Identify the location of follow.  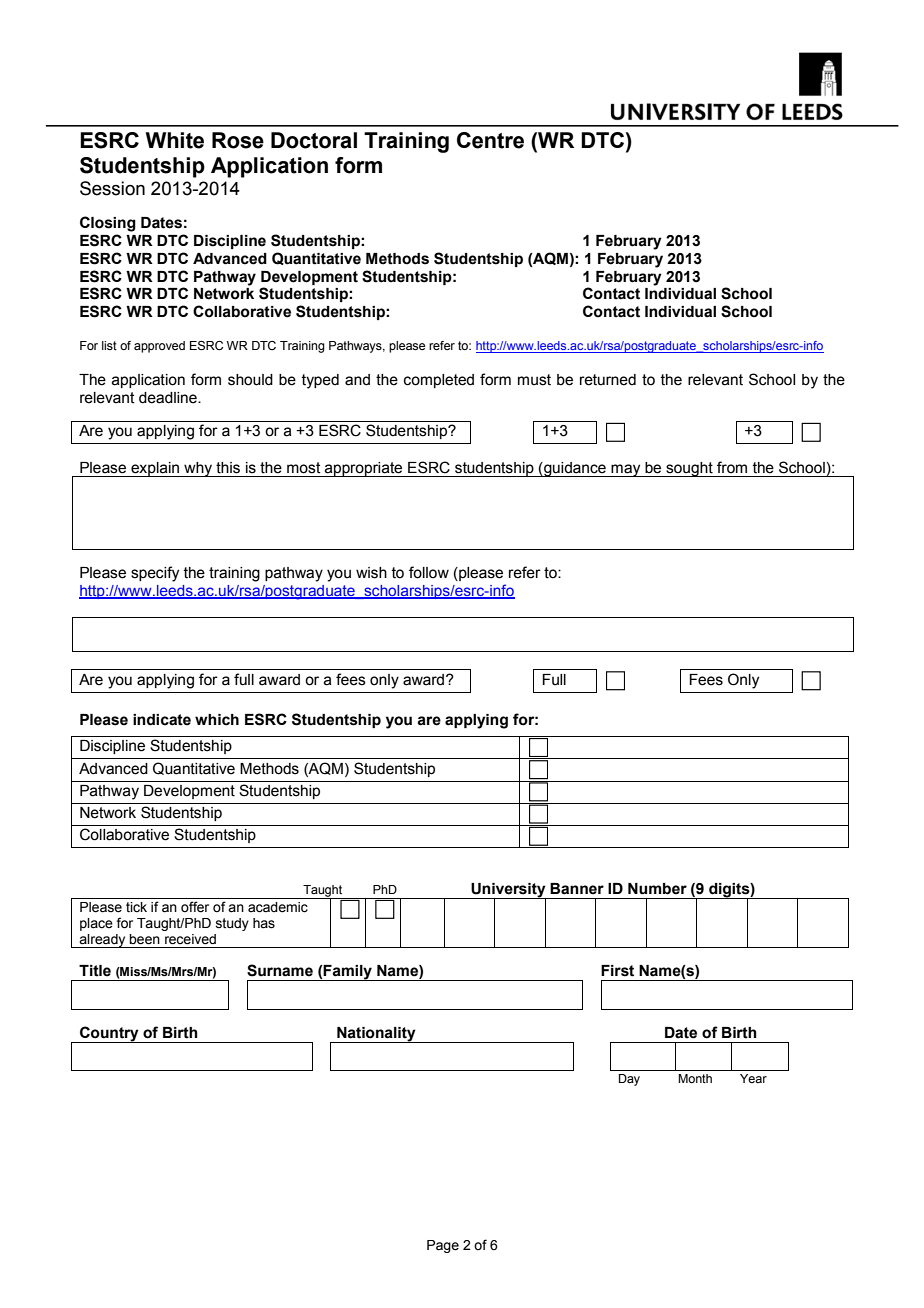
(429, 572).
